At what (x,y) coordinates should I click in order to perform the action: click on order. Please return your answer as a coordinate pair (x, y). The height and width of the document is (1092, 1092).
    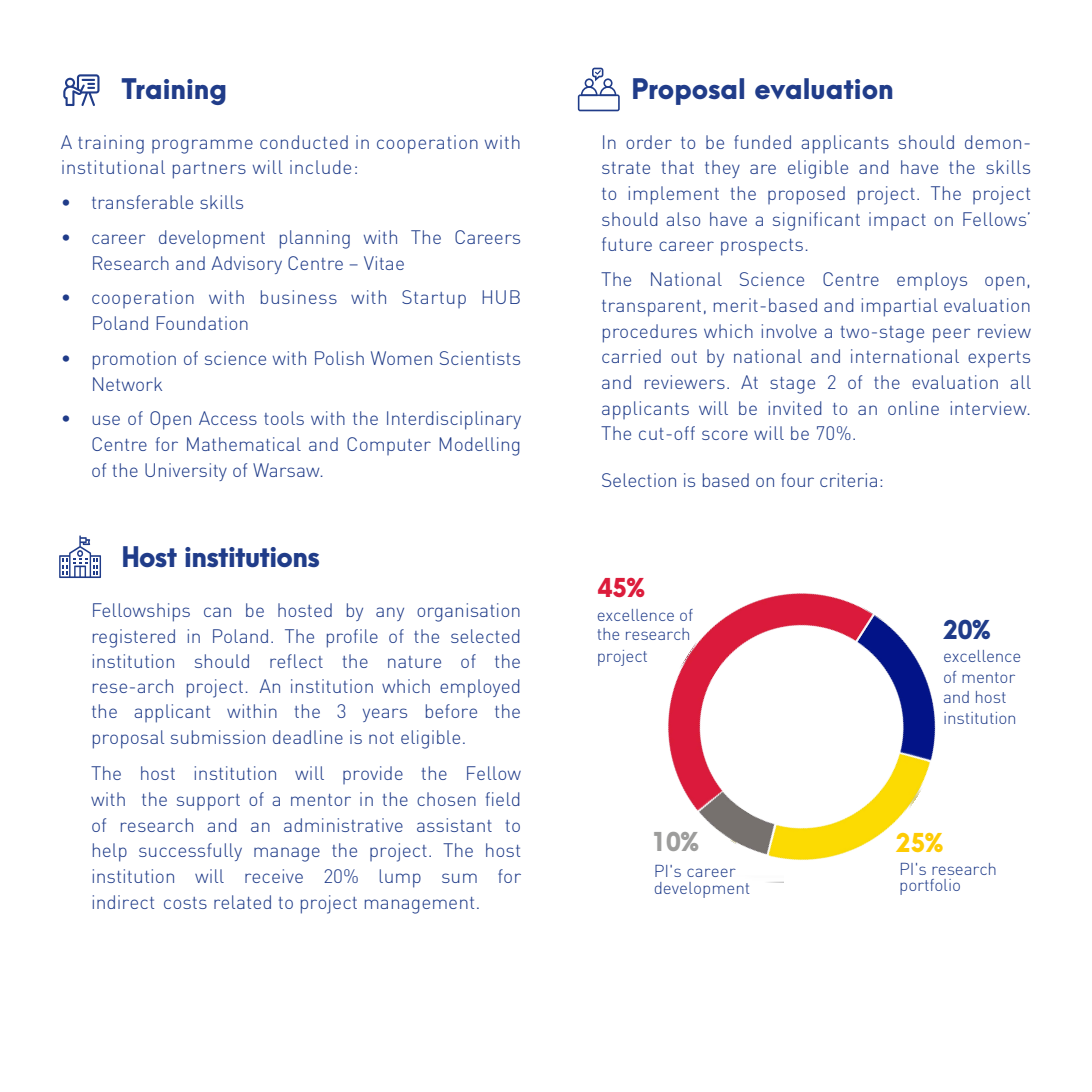
    Looking at the image, I should click on (649, 142).
